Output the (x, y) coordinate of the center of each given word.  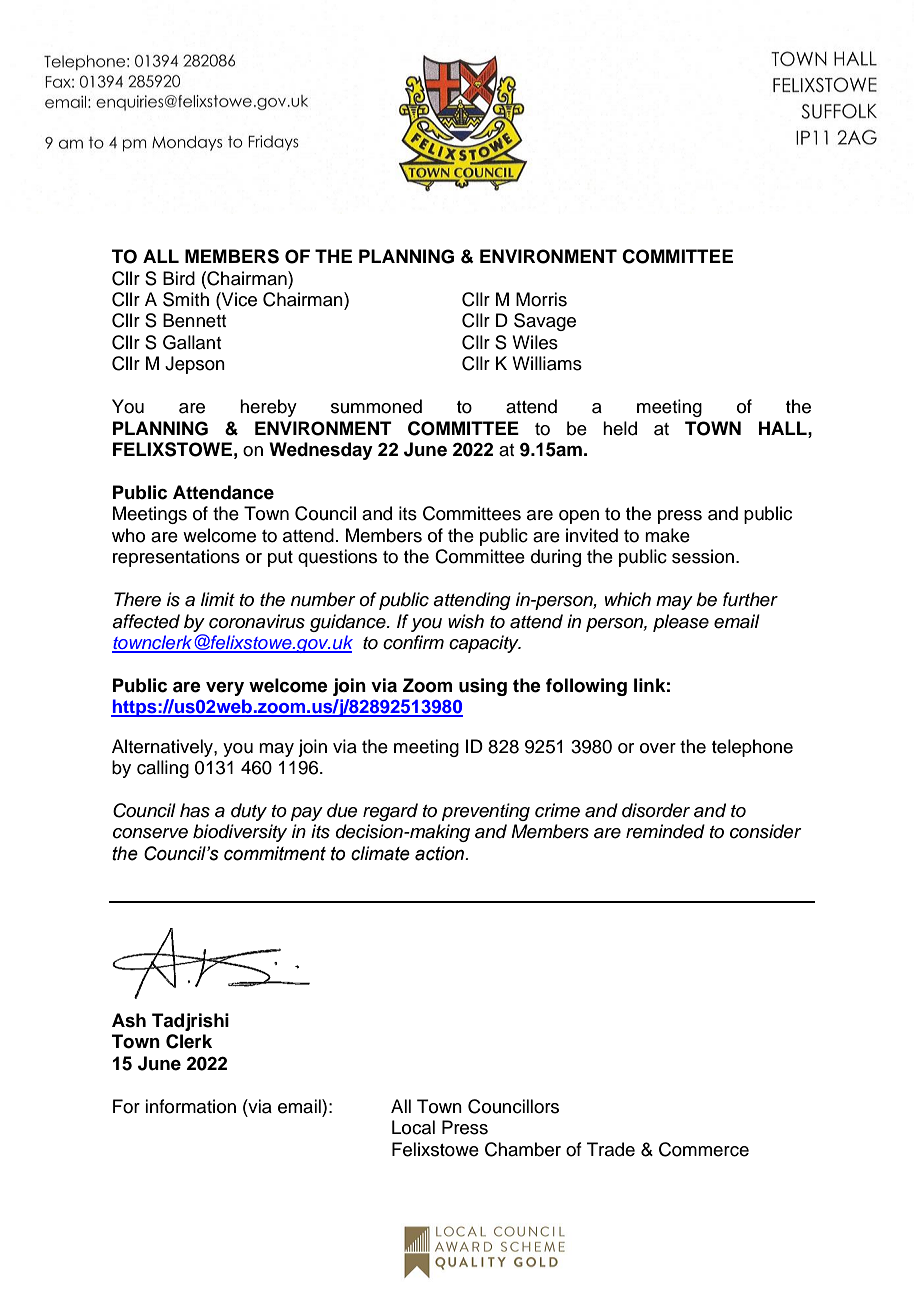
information (190, 1106)
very (225, 689)
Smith (186, 299)
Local (413, 1127)
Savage (545, 322)
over (658, 748)
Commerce (704, 1149)
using (483, 687)
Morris (541, 299)
